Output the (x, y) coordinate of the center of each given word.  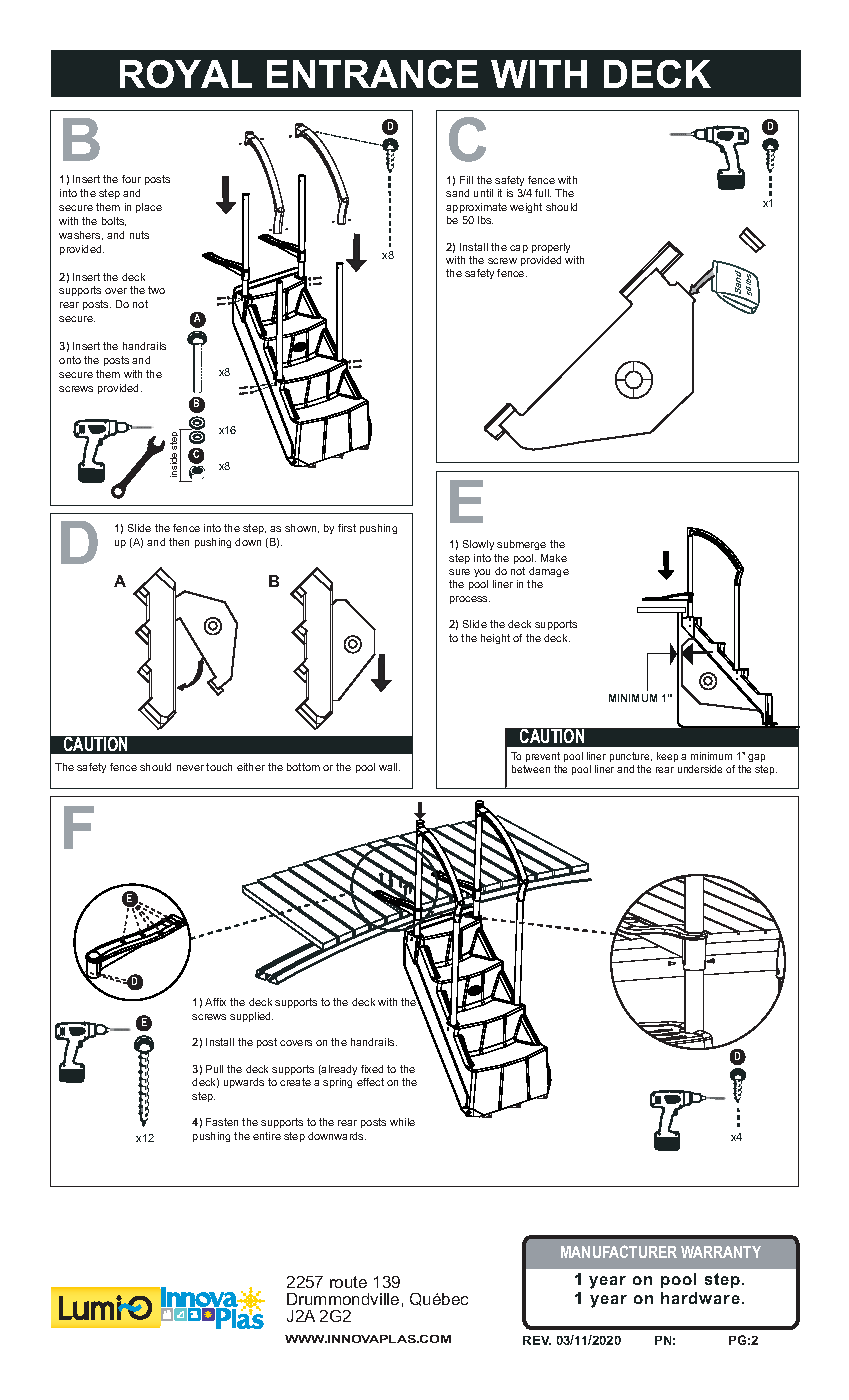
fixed (372, 1069)
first (347, 528)
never (190, 768)
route (348, 1282)
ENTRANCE (372, 74)
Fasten (222, 1122)
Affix (215, 1002)
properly (551, 248)
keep (667, 757)
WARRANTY (721, 1252)
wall (389, 767)
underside (700, 769)
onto (70, 360)
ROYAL (186, 74)
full (543, 193)
